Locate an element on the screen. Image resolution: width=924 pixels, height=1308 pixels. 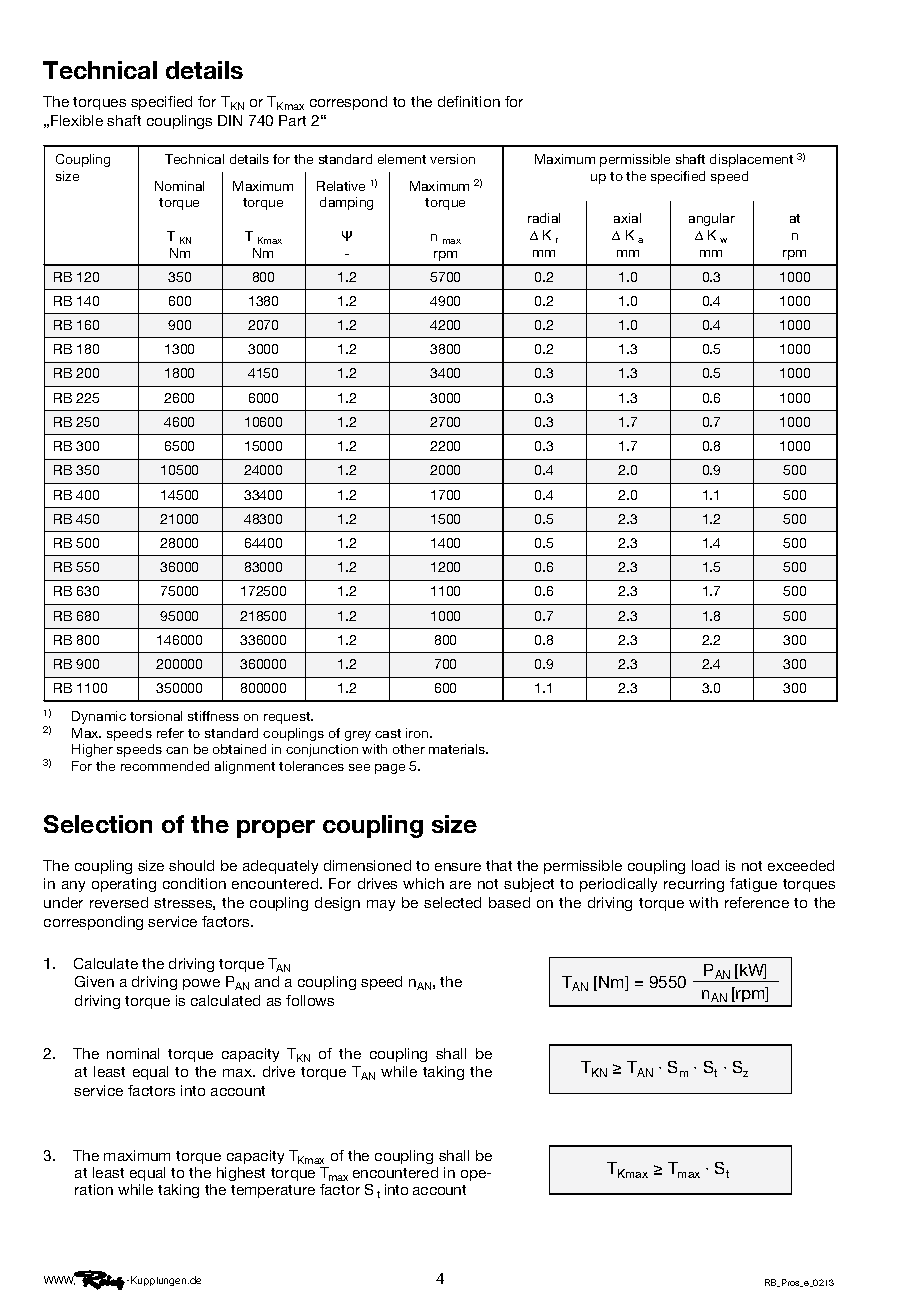
iron is located at coordinates (418, 733).
